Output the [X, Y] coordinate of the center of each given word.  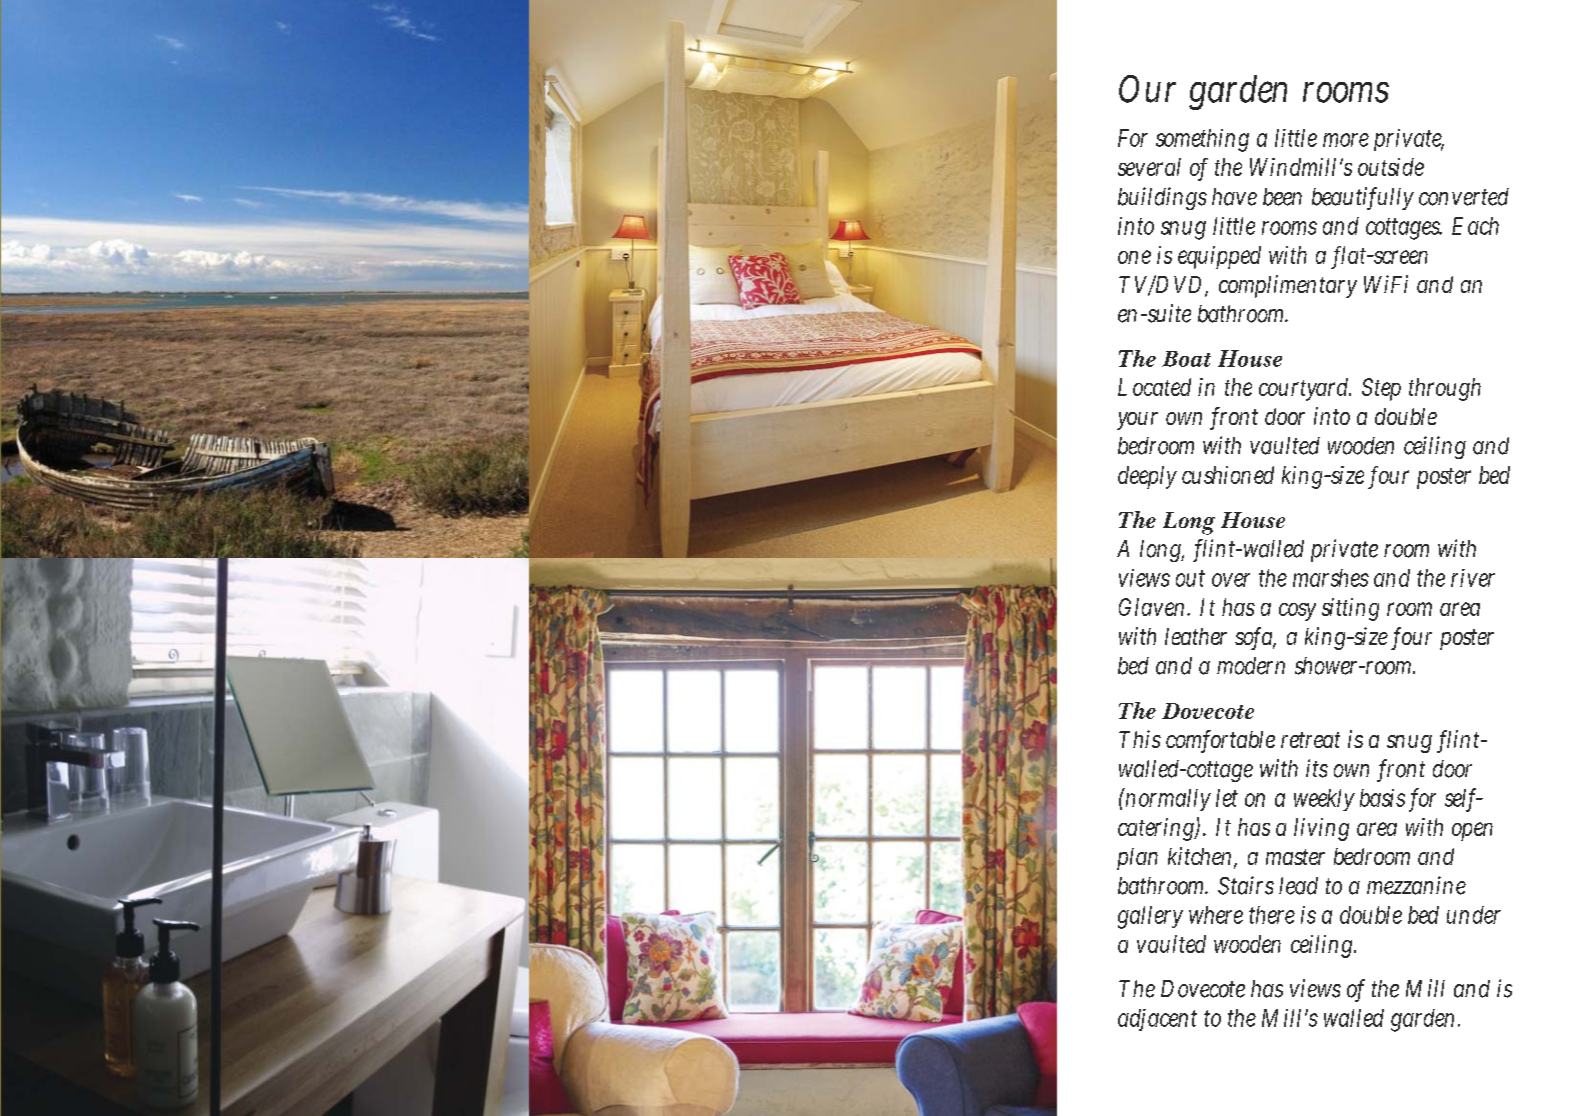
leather [1196, 636]
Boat [1186, 359]
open [1472, 831]
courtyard [1305, 389]
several [1149, 167]
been [1282, 197]
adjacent [1157, 1020]
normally [1167, 799]
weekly [1324, 800]
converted [1464, 197]
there [1272, 915]
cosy [1297, 612]
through [1445, 389]
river [1473, 578]
